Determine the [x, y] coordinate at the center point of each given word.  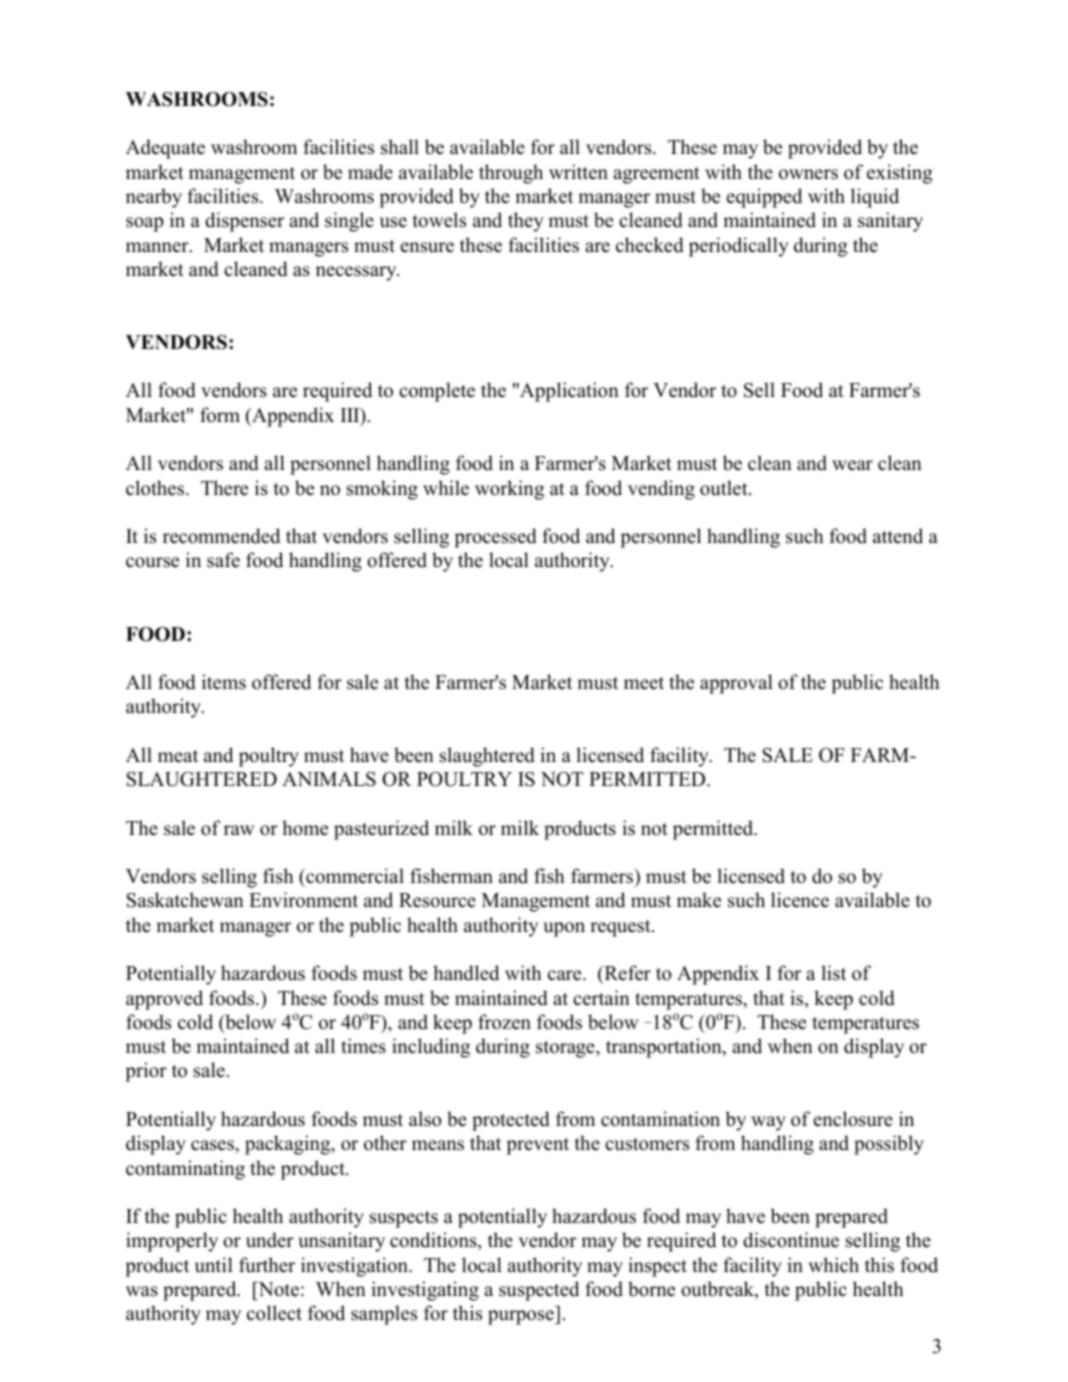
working [509, 490]
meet [644, 683]
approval [736, 684]
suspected [539, 1291]
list [833, 973]
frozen [504, 1022]
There [224, 488]
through [511, 174]
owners [808, 174]
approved [164, 1000]
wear [852, 465]
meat [178, 756]
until [214, 1265]
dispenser [244, 222]
